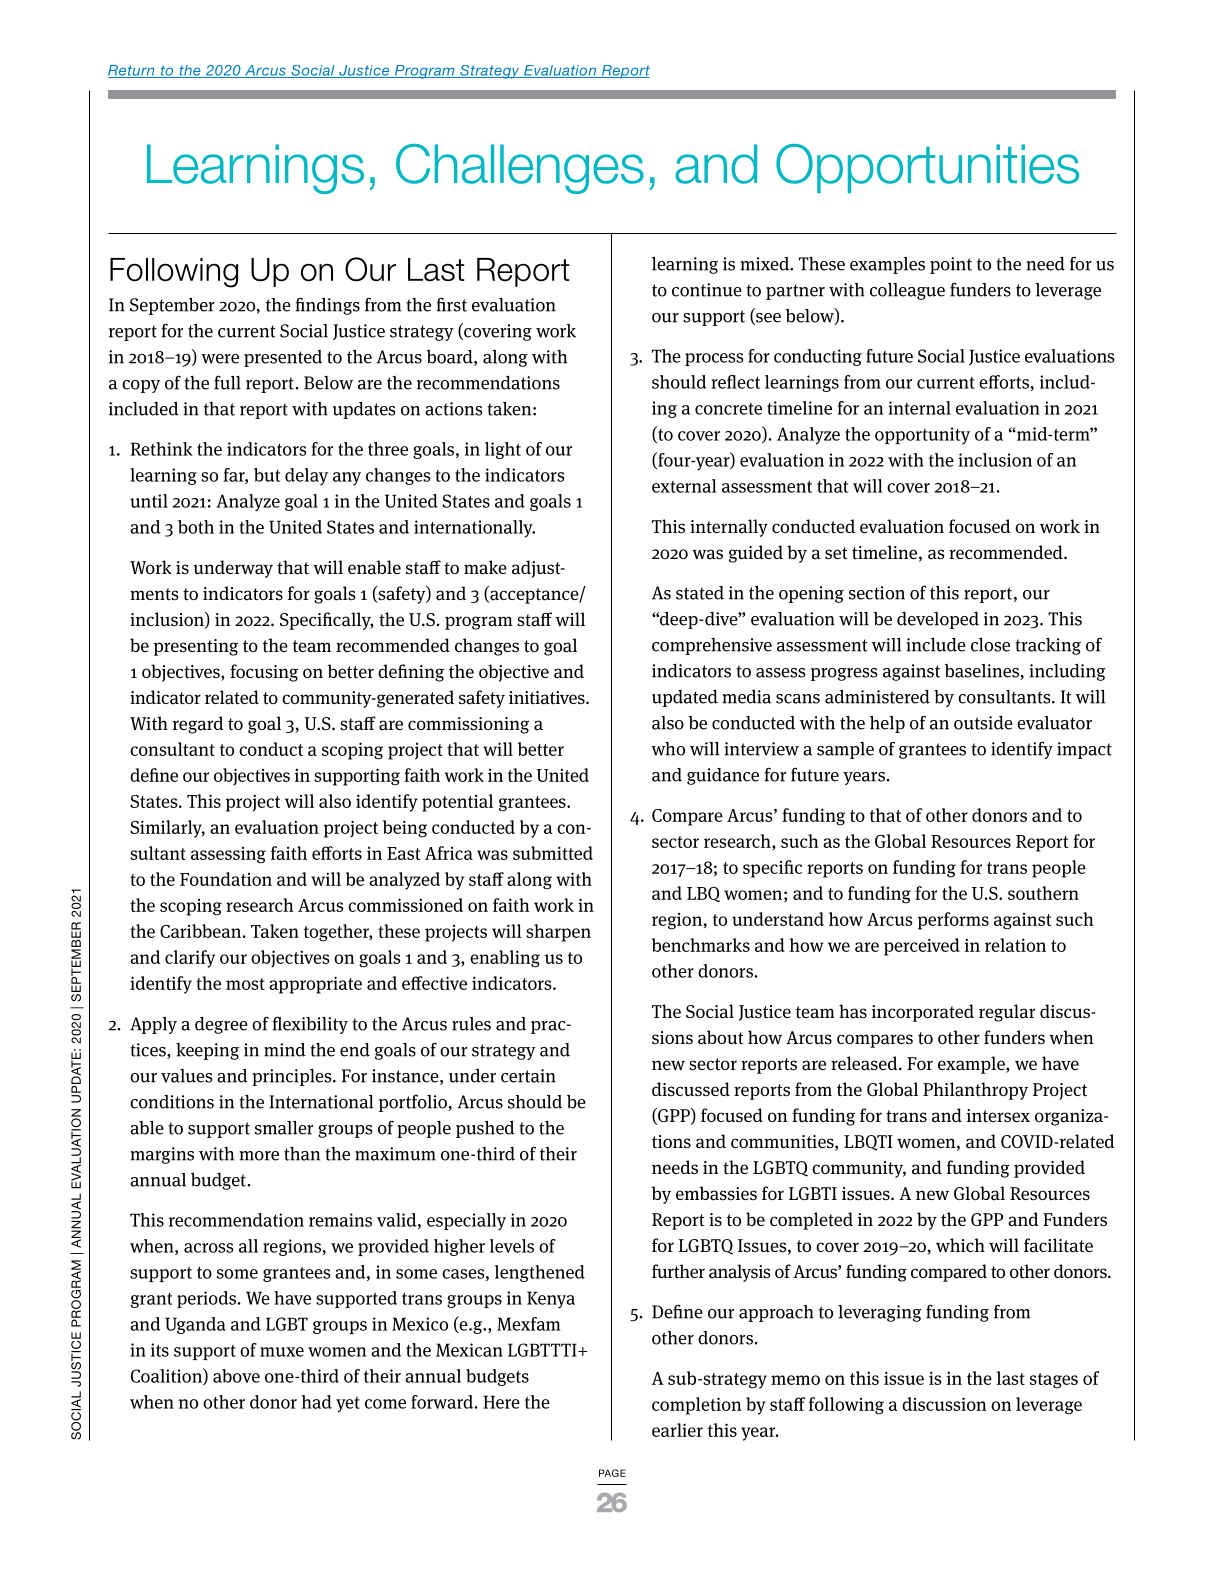  What do you see at coordinates (927, 168) in the image?
I see `Opportunities` at bounding box center [927, 168].
